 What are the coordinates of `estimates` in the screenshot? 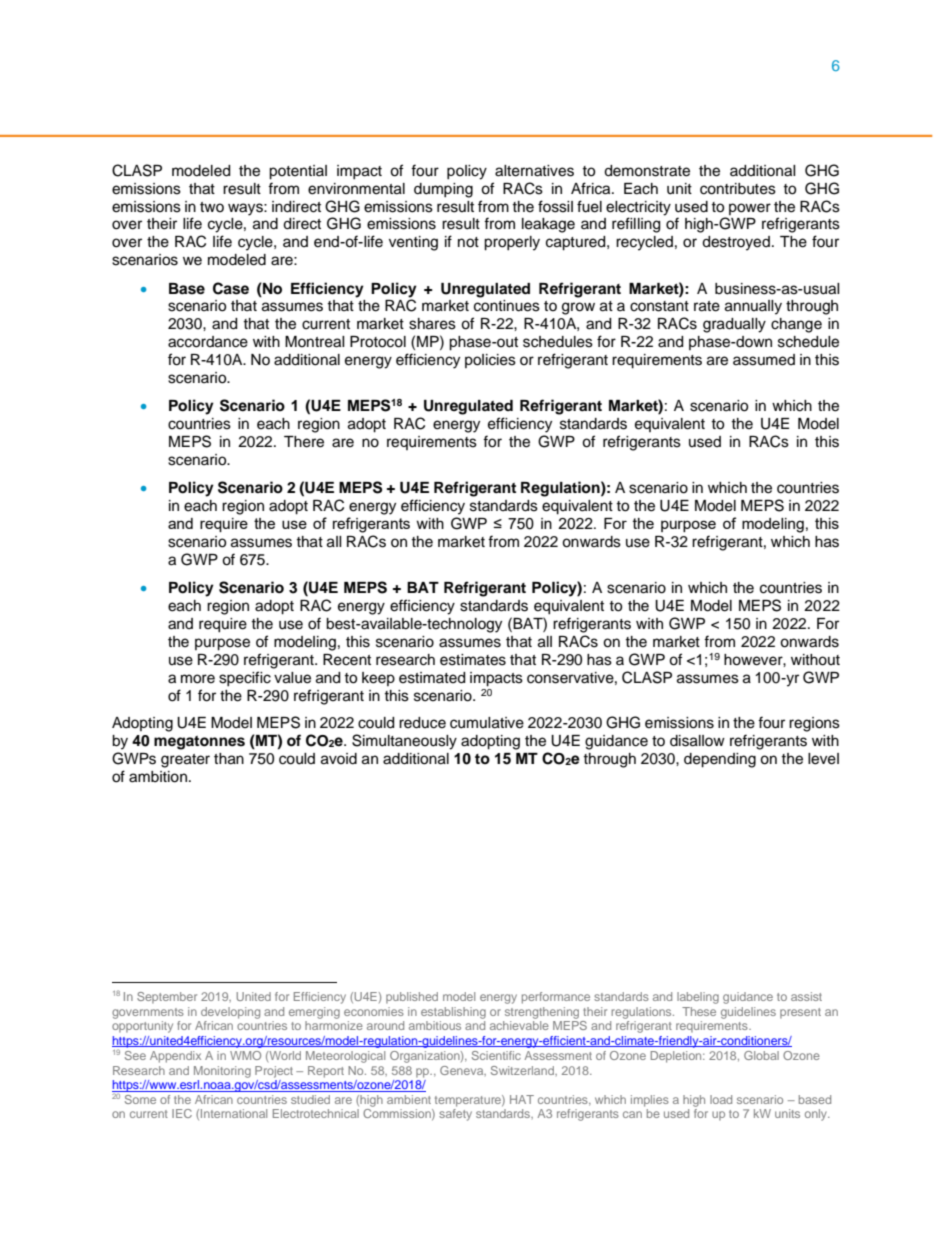 It's located at (473, 660).
